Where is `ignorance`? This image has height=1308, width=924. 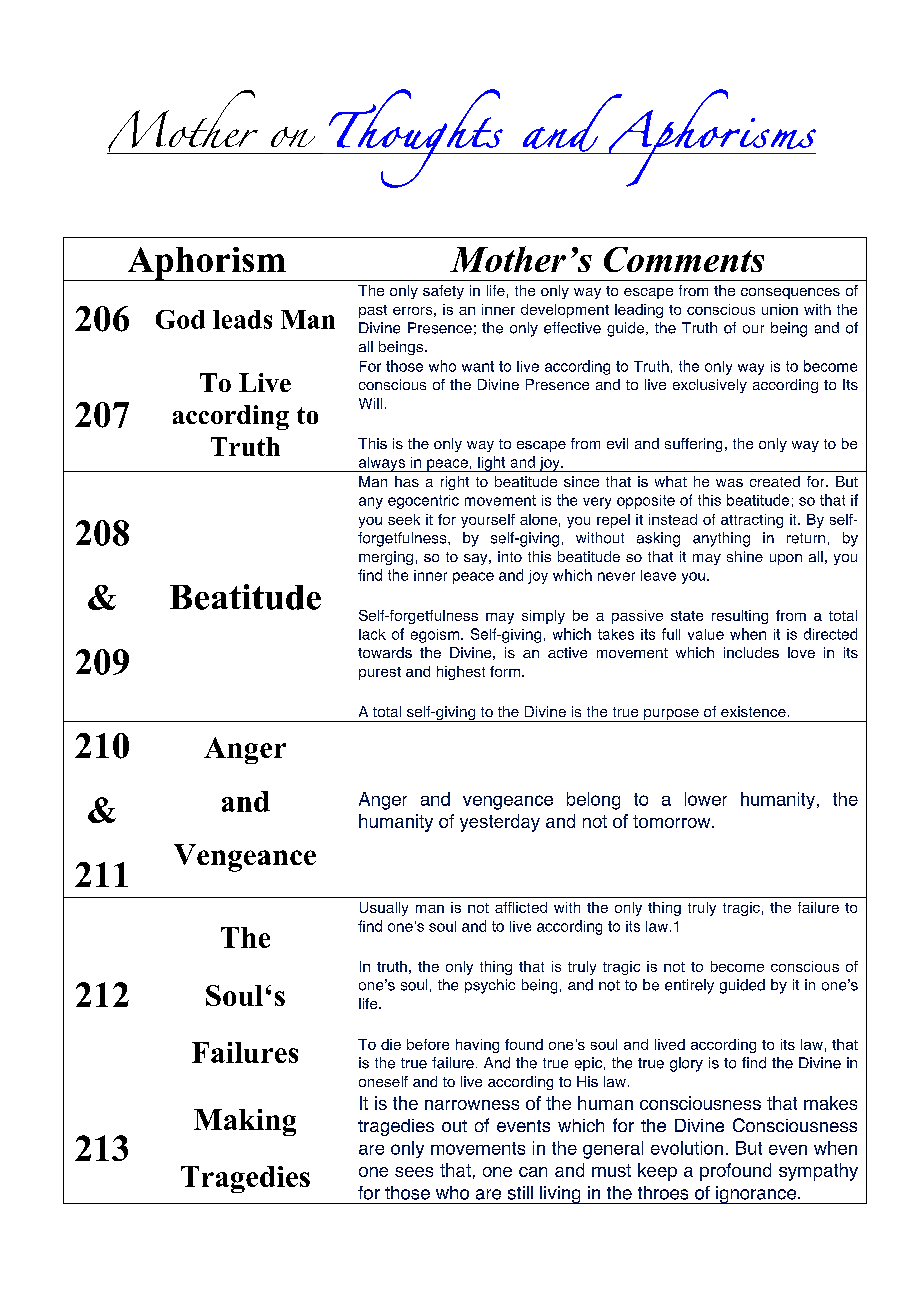 ignorance is located at coordinates (756, 1195).
